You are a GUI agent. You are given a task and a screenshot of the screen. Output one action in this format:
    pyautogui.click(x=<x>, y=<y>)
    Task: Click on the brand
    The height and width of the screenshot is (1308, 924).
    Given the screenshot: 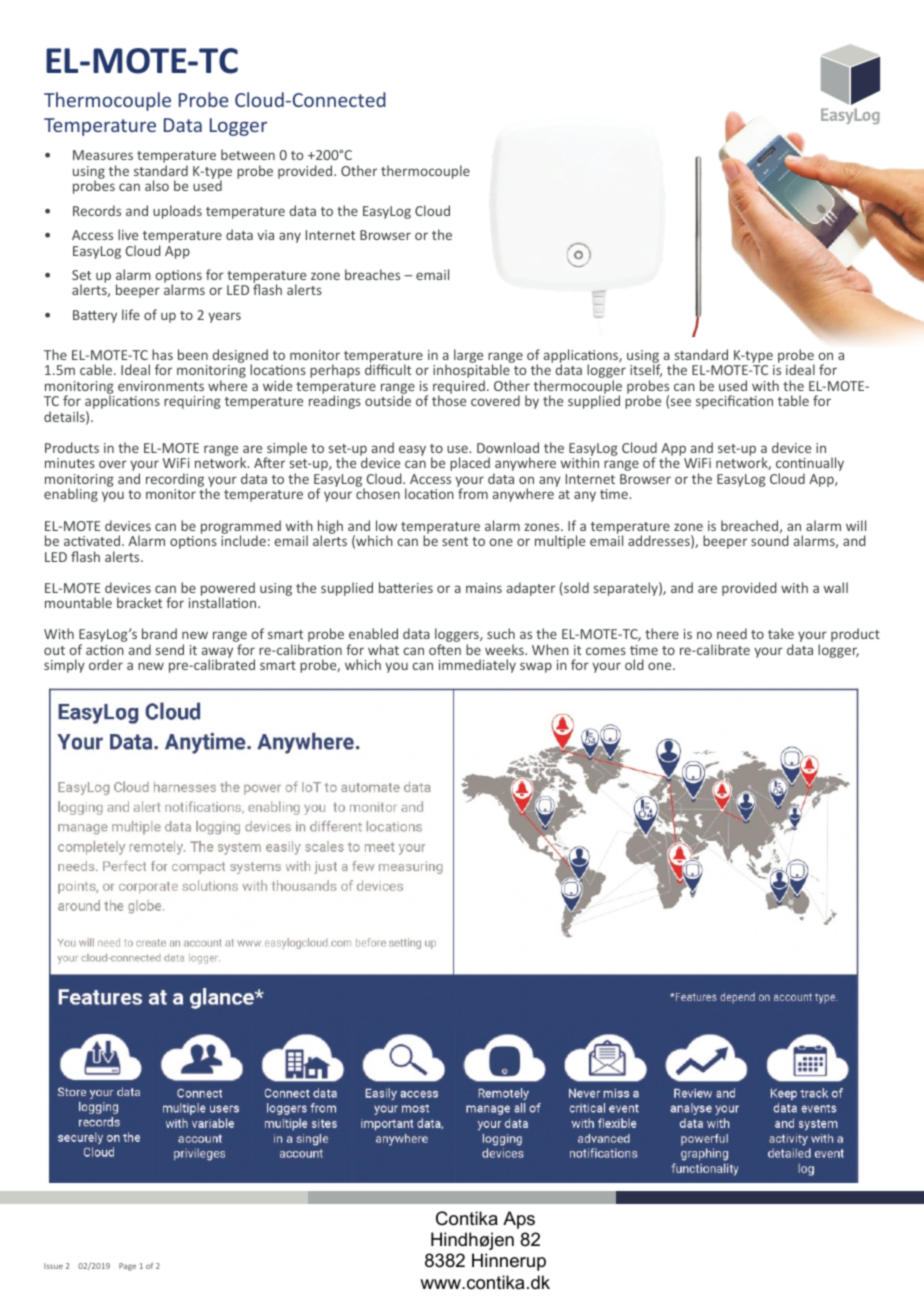 What is the action you would take?
    pyautogui.click(x=159, y=633)
